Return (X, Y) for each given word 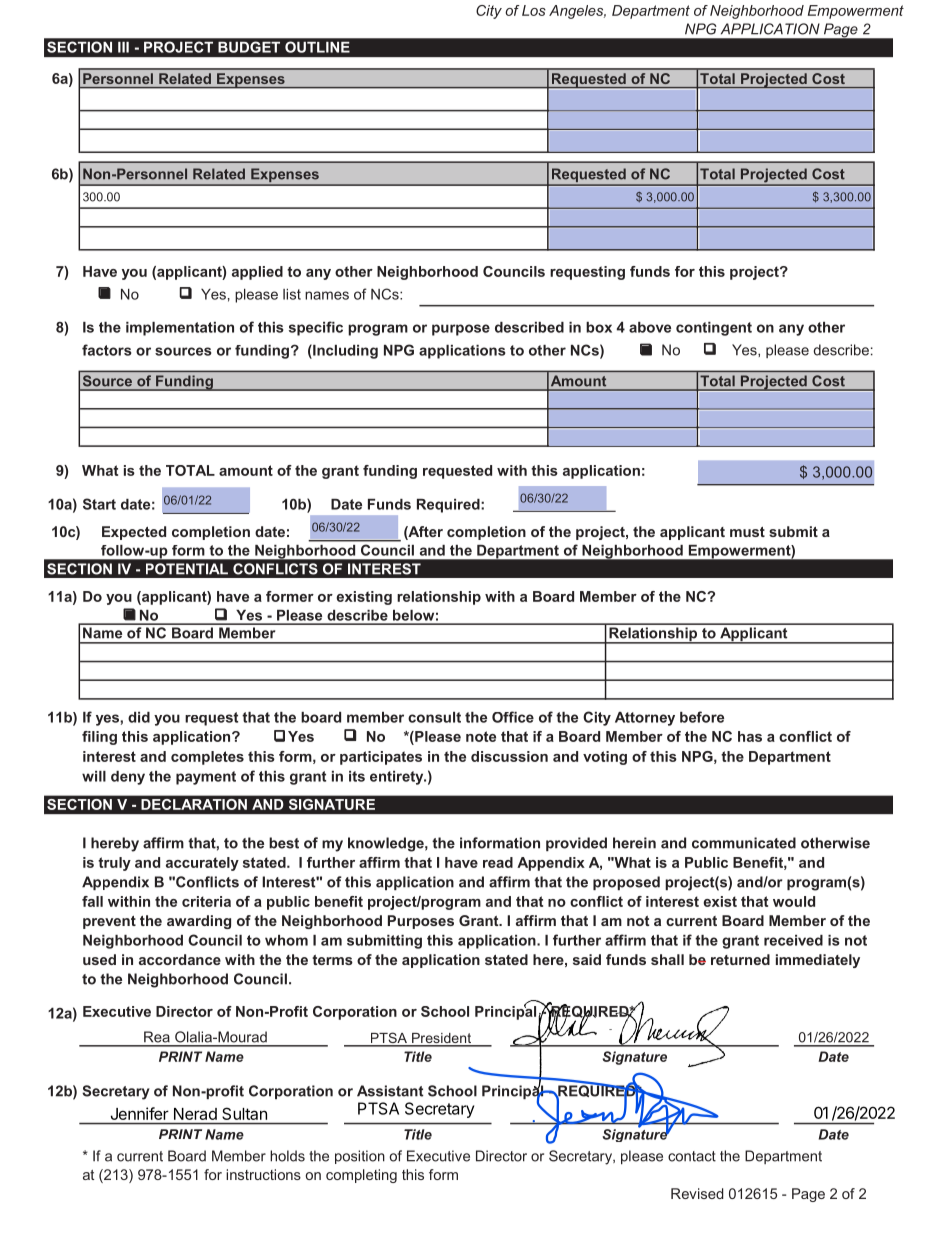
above (650, 327)
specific (316, 328)
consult (434, 717)
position (360, 1157)
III (123, 47)
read (498, 862)
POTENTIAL (187, 569)
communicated (744, 843)
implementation (180, 329)
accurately (202, 864)
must (747, 532)
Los (534, 10)
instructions (263, 1174)
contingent (714, 329)
